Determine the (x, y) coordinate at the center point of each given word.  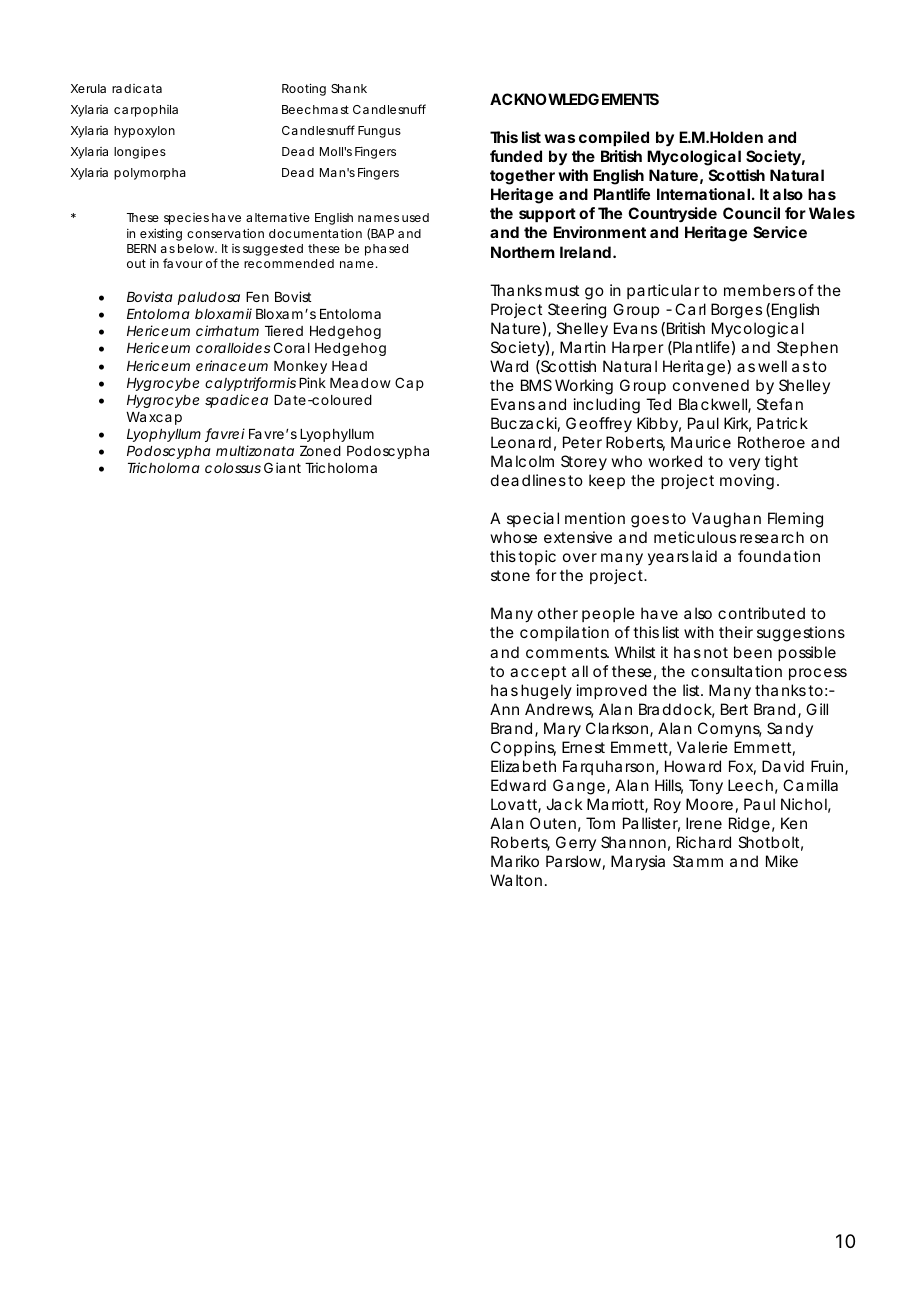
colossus (233, 468)
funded (516, 156)
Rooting (304, 89)
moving (747, 482)
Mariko (515, 861)
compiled (614, 138)
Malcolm (522, 461)
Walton (516, 880)
